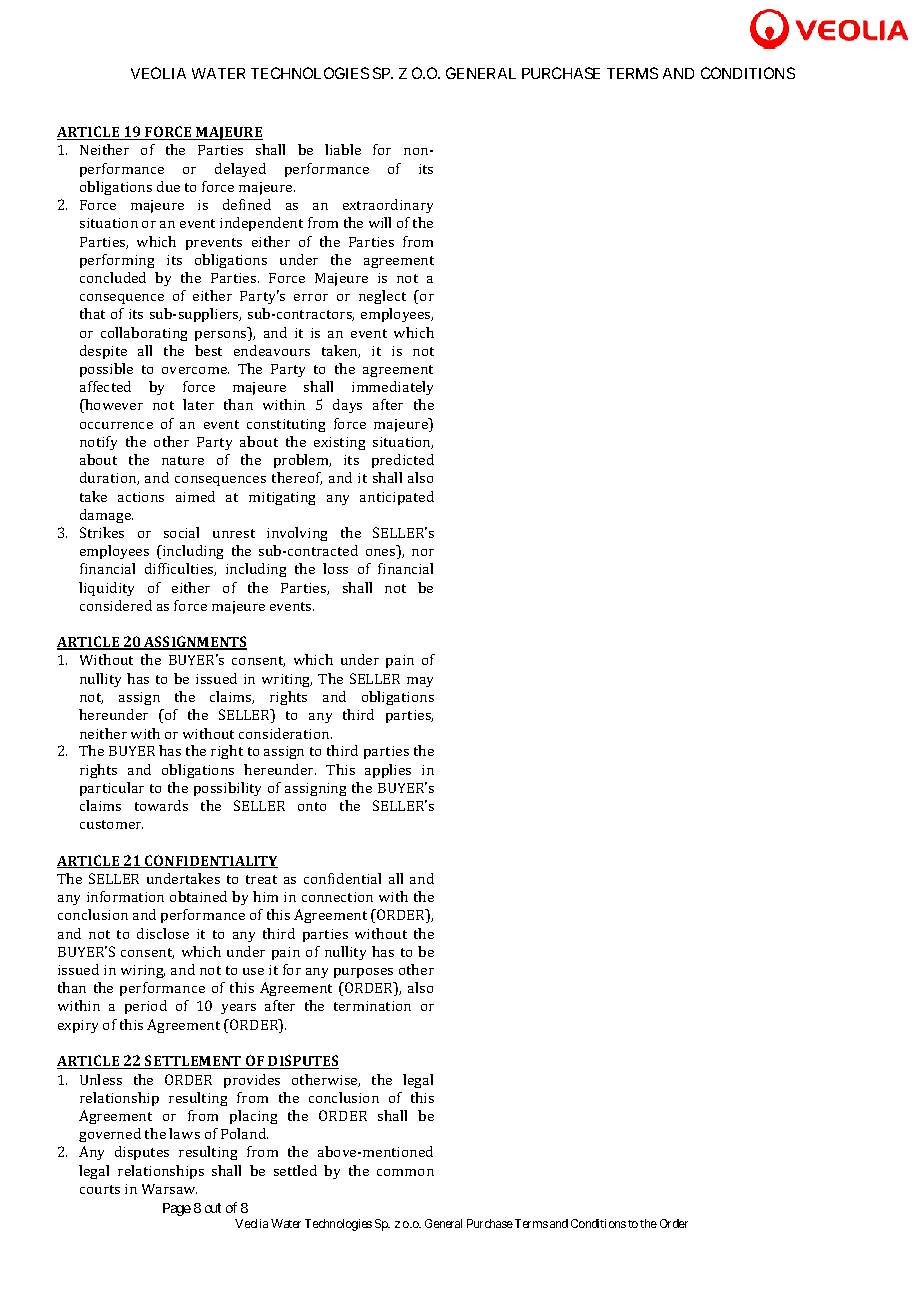  Describe the element at coordinates (403, 461) in the screenshot. I see `predicted` at that location.
